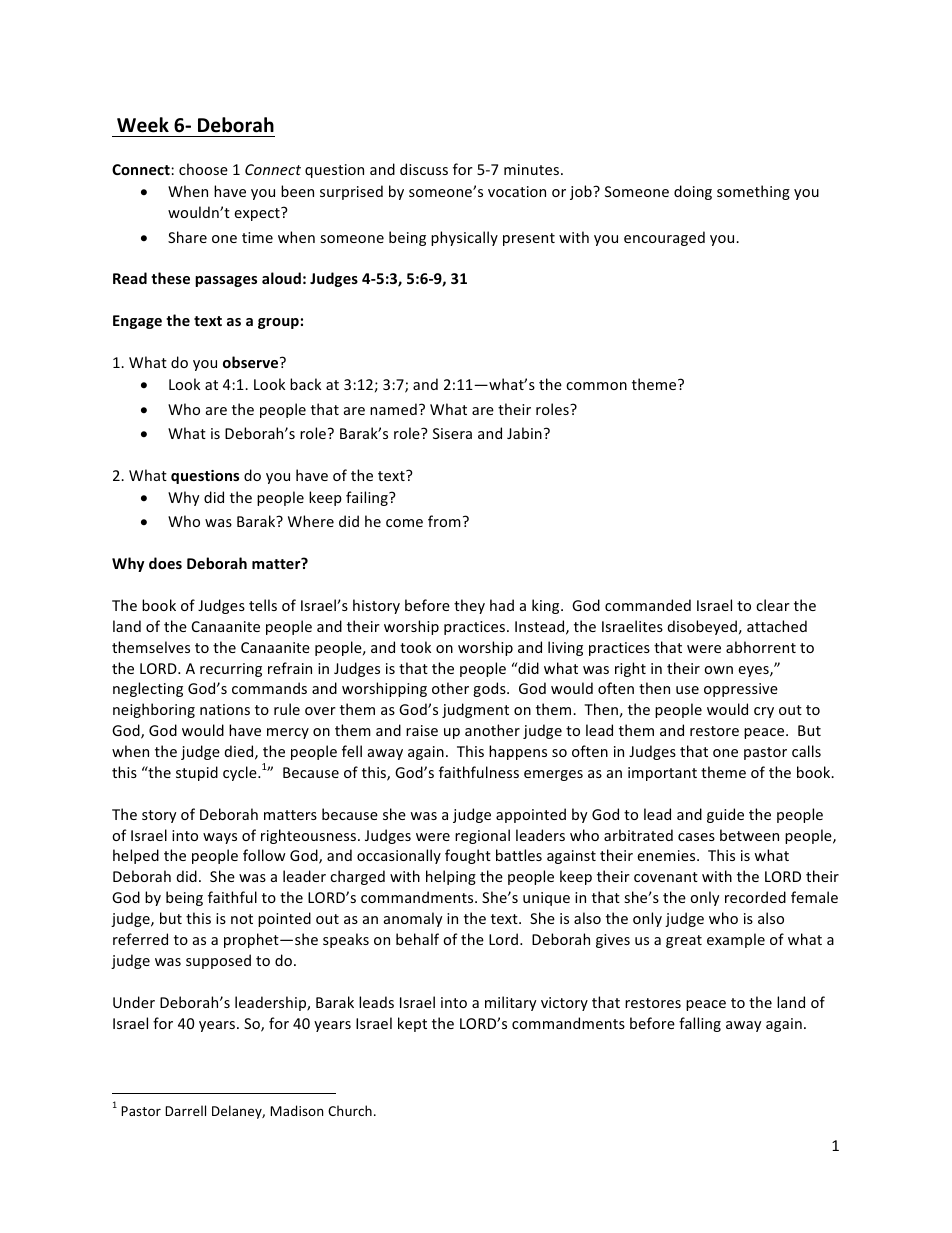 This screenshot has height=1233, width=952. What do you see at coordinates (185, 1110) in the screenshot?
I see `Darrell` at bounding box center [185, 1110].
